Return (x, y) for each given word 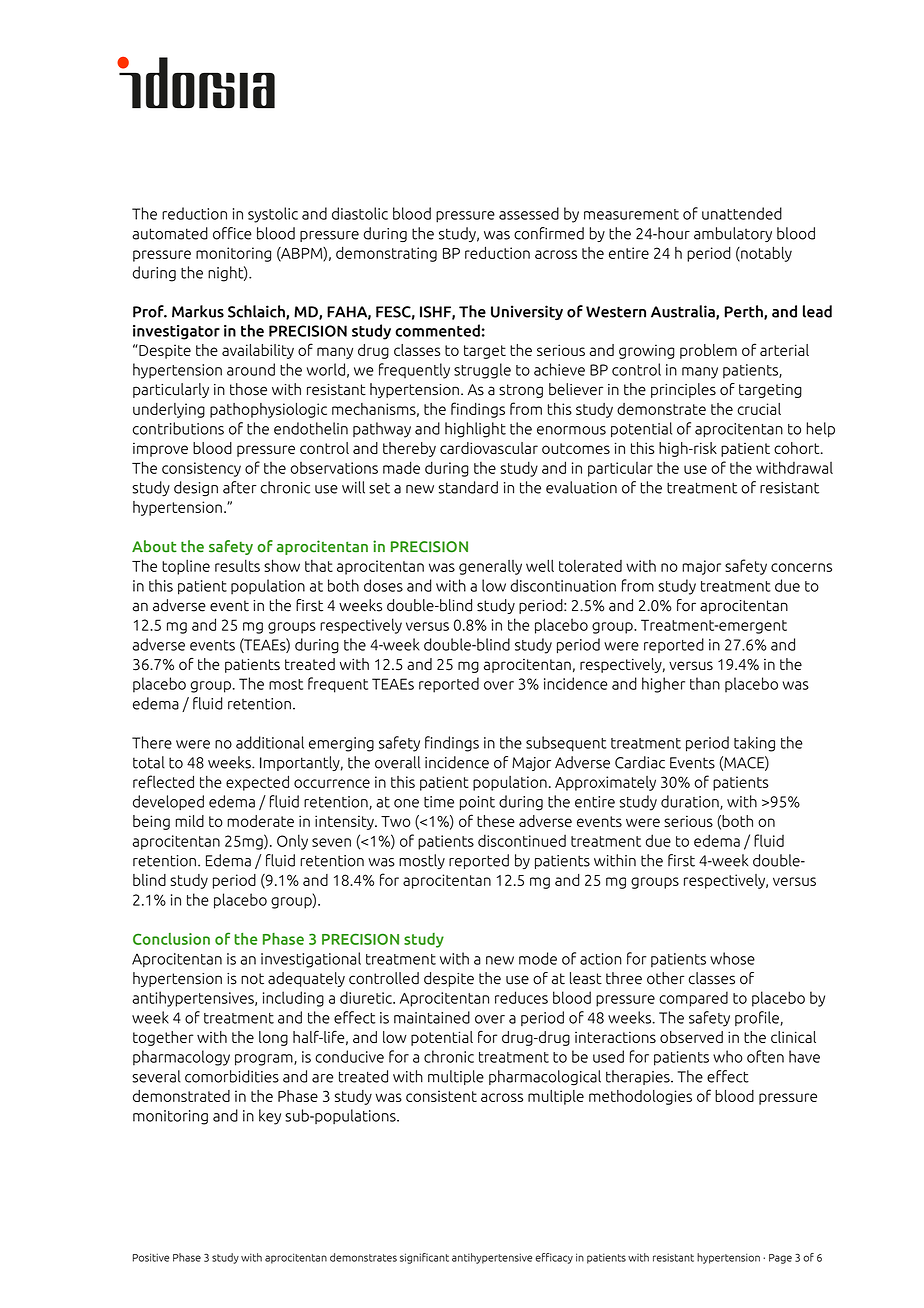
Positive (151, 1257)
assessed (529, 213)
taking (754, 744)
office (232, 233)
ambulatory (733, 234)
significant (424, 1258)
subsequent (566, 744)
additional (270, 742)
